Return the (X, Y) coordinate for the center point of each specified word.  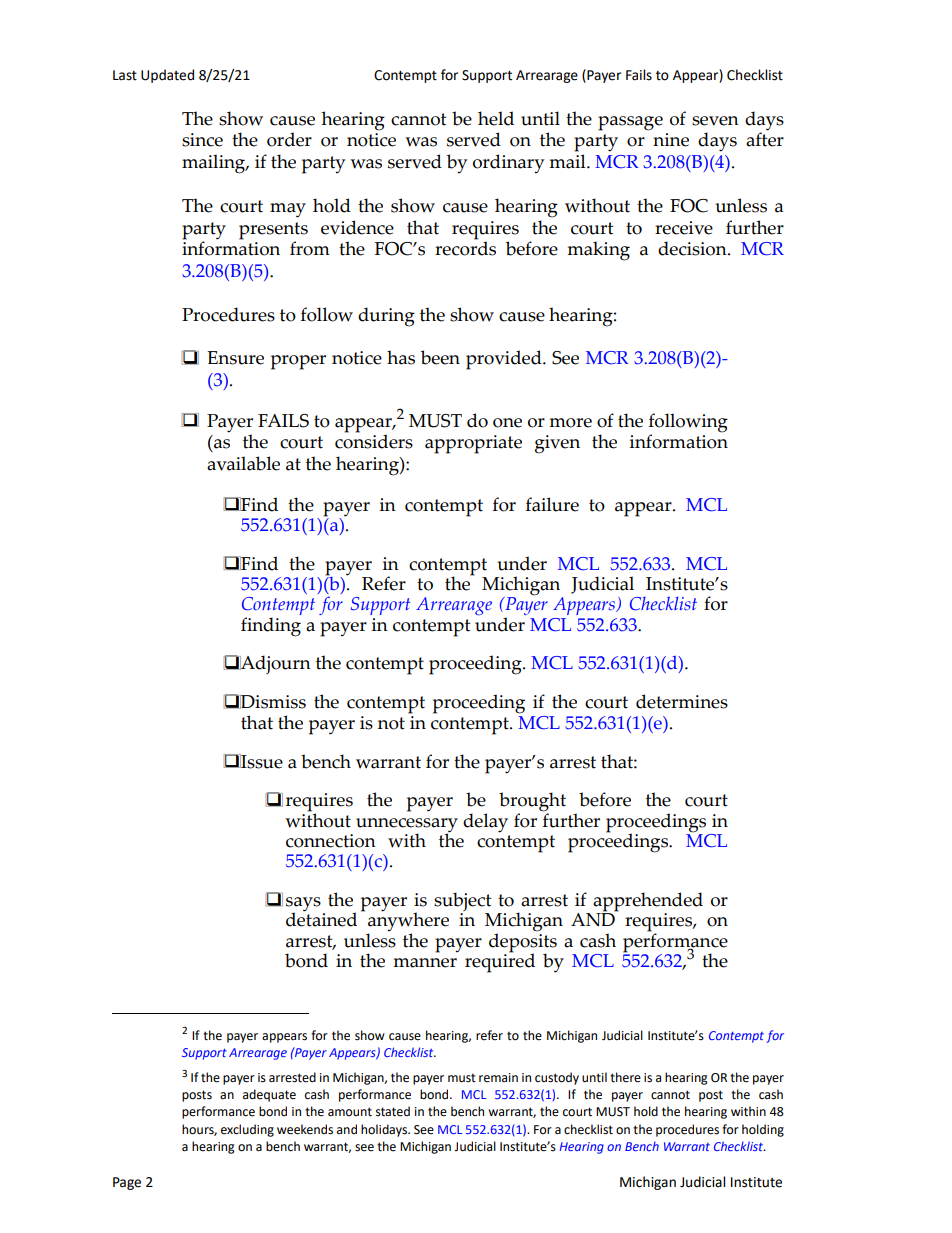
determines (682, 701)
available (243, 463)
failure (552, 504)
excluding (247, 1130)
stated (393, 1111)
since (202, 140)
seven (715, 121)
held (496, 118)
